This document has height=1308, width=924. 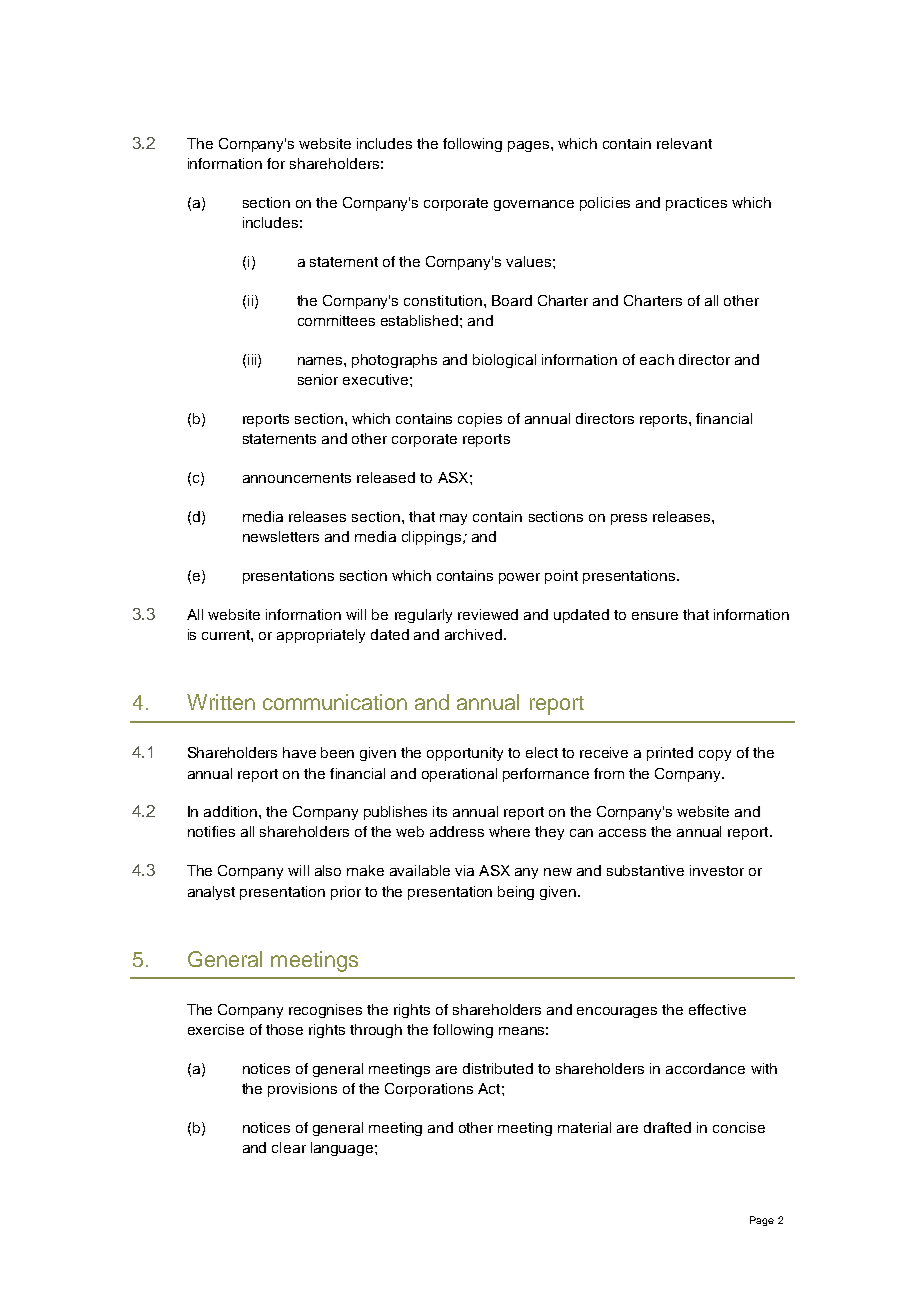 What do you see at coordinates (498, 1068) in the document?
I see `distributed` at bounding box center [498, 1068].
